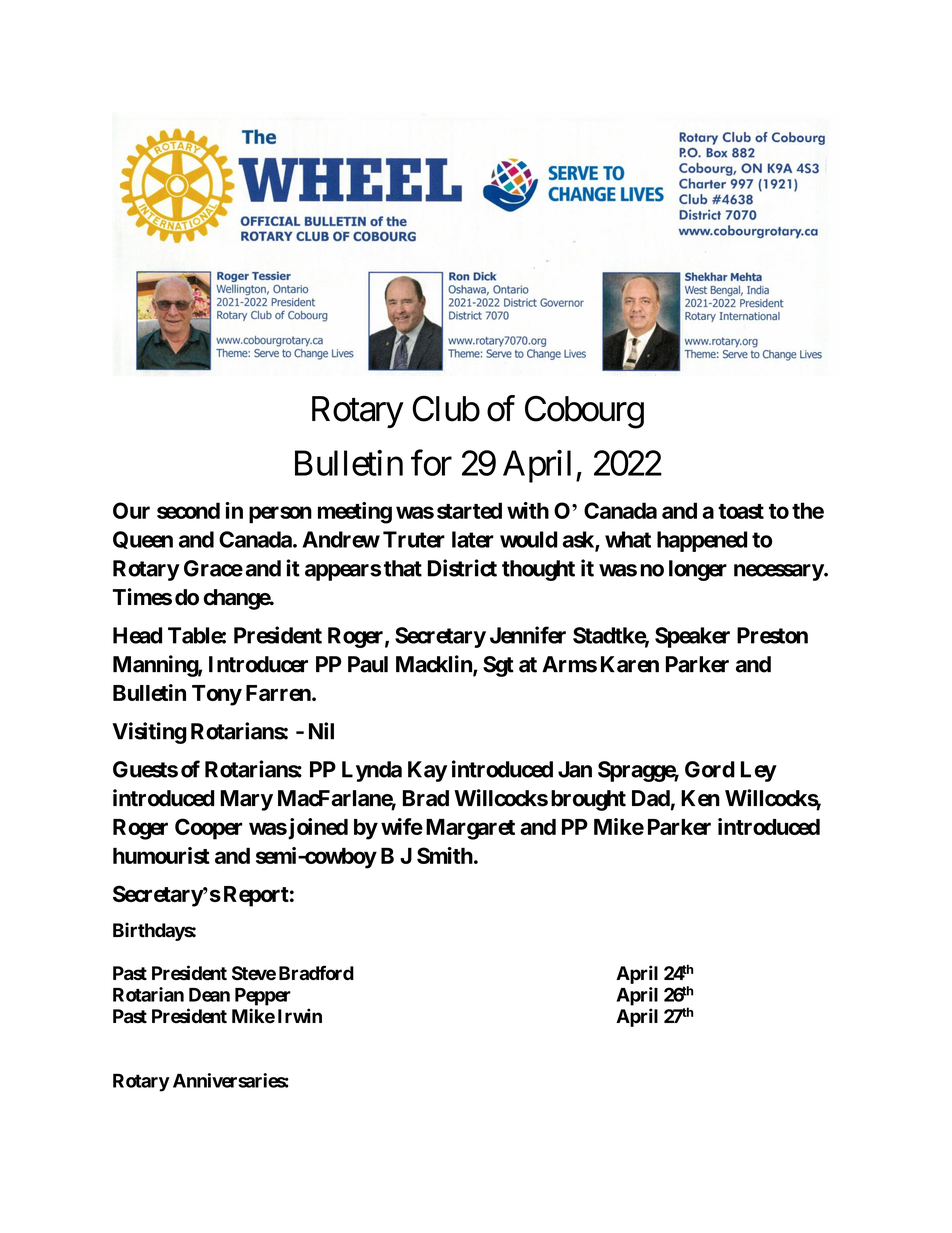 Image resolution: width=952 pixels, height=1233 pixels. What do you see at coordinates (702, 541) in the page?
I see `happened` at bounding box center [702, 541].
